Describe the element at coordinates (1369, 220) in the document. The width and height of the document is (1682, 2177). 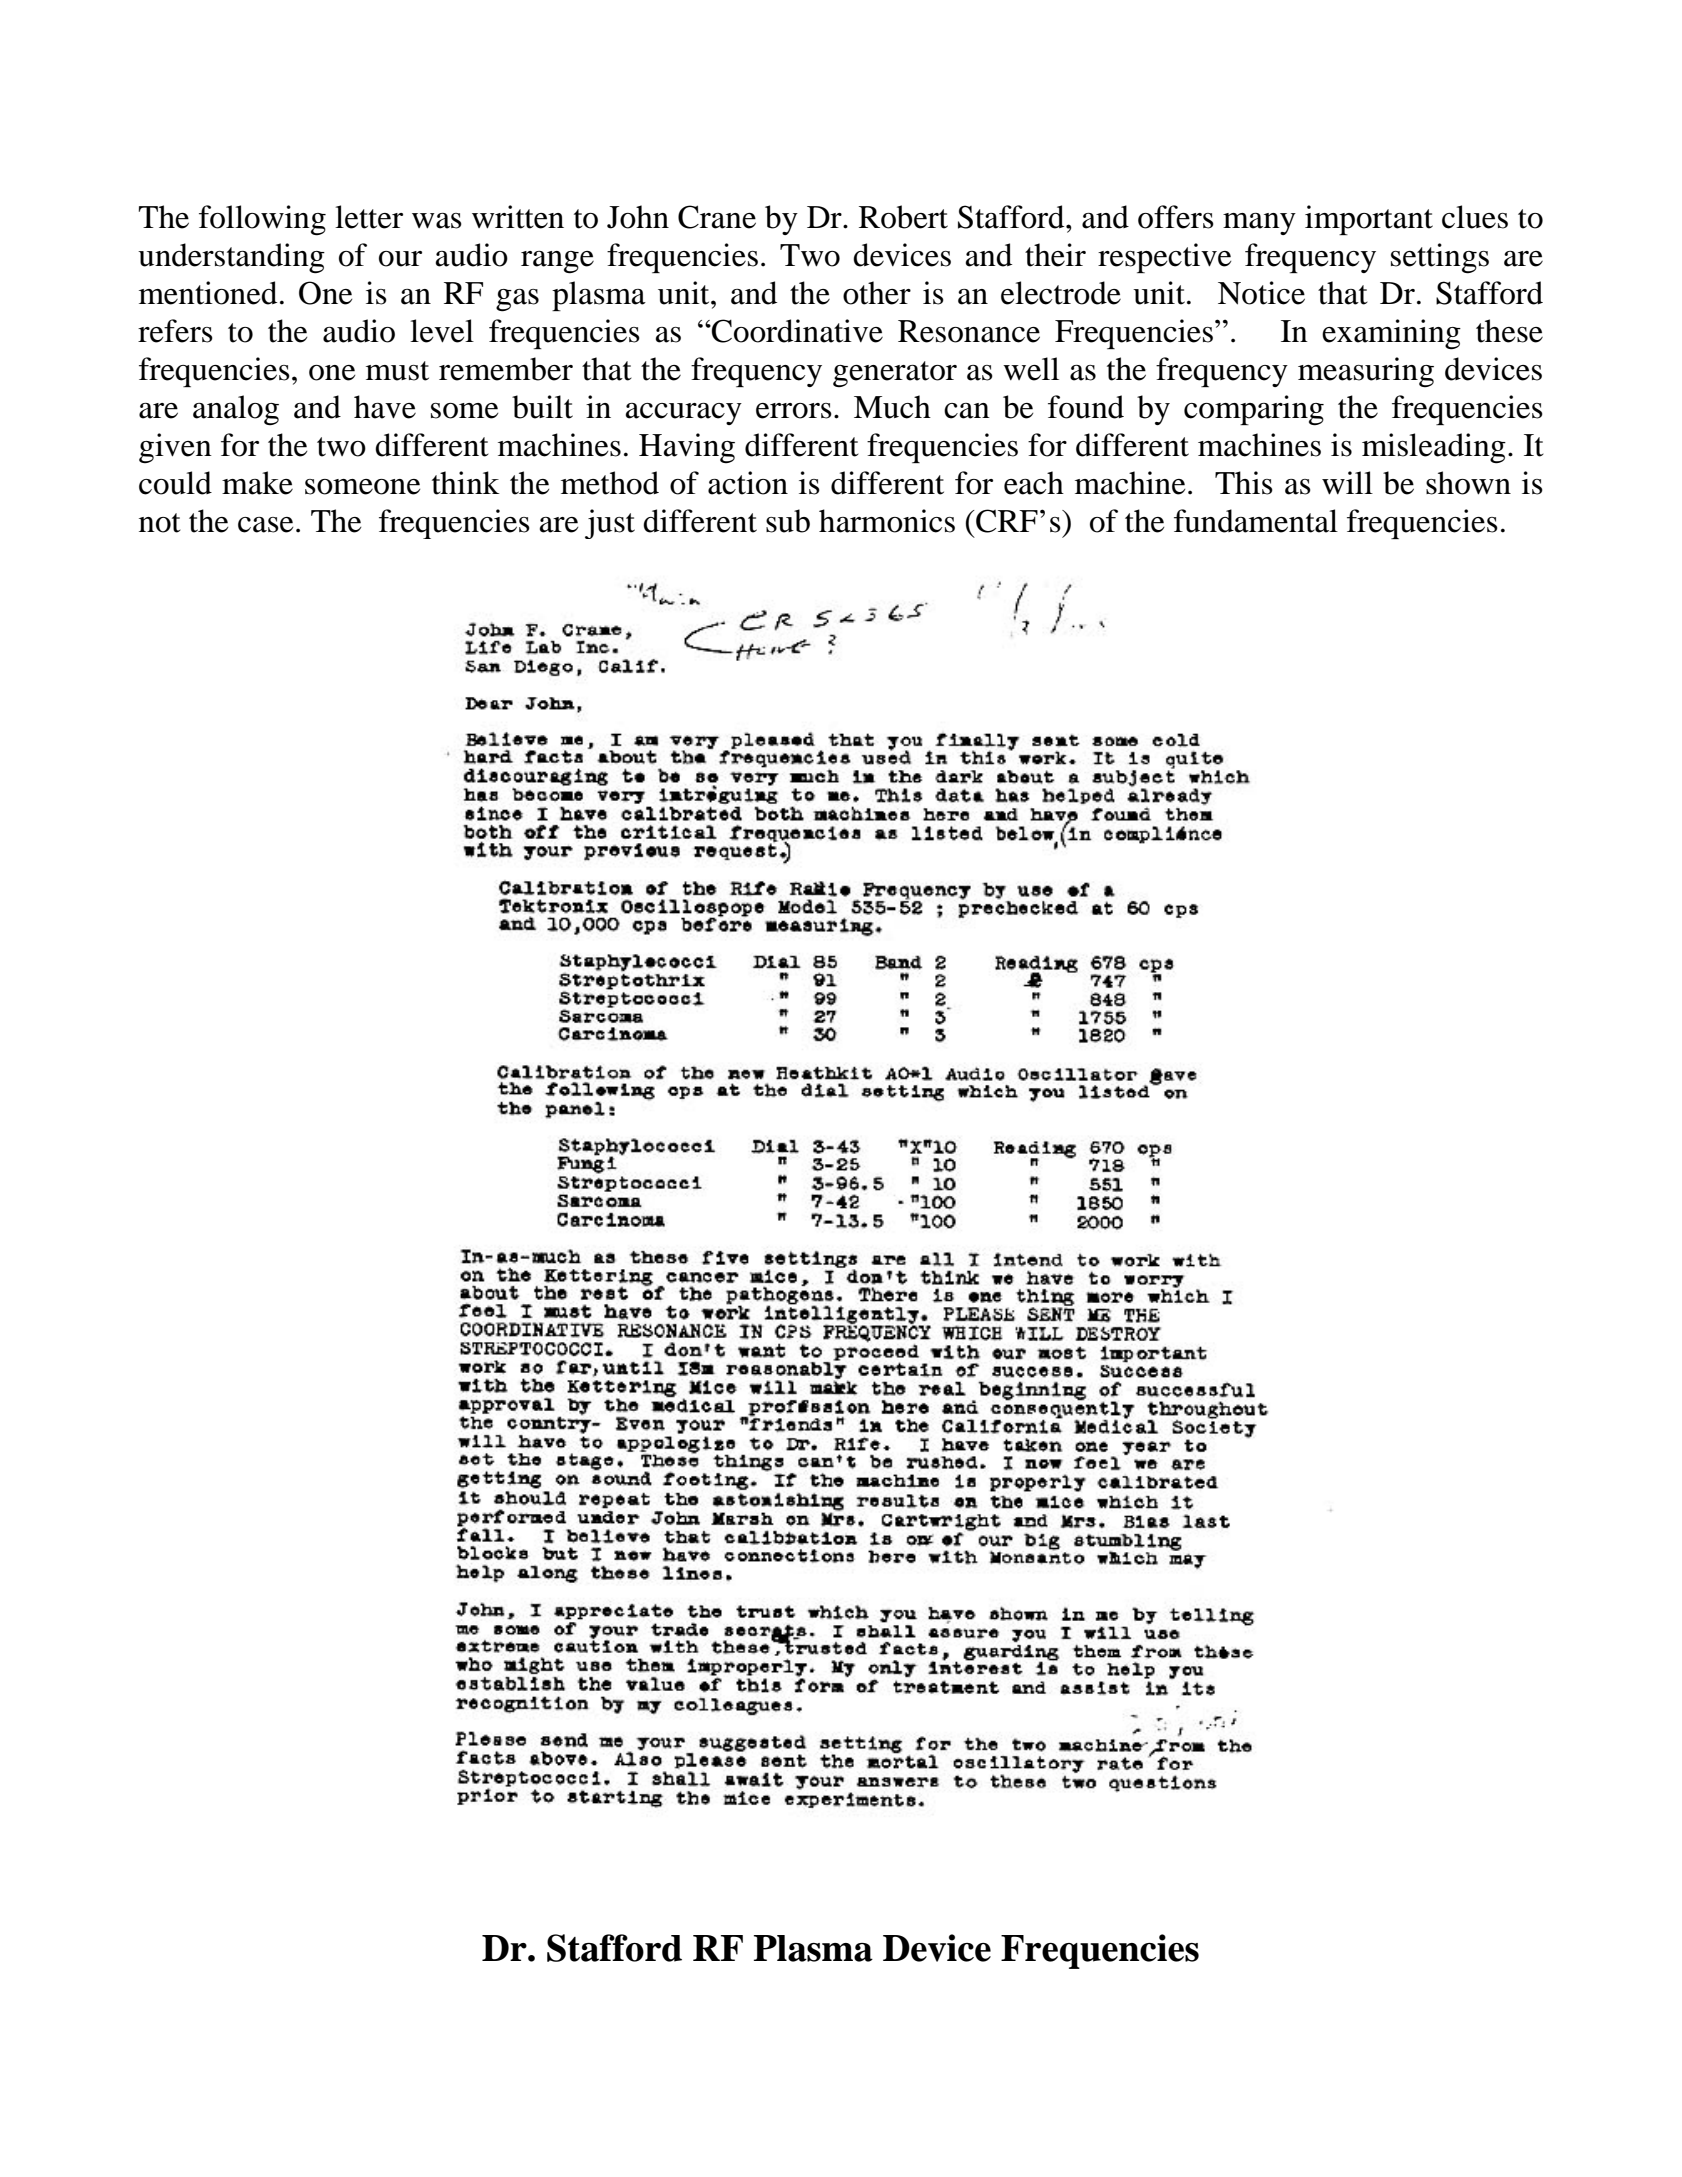
I see `important` at that location.
